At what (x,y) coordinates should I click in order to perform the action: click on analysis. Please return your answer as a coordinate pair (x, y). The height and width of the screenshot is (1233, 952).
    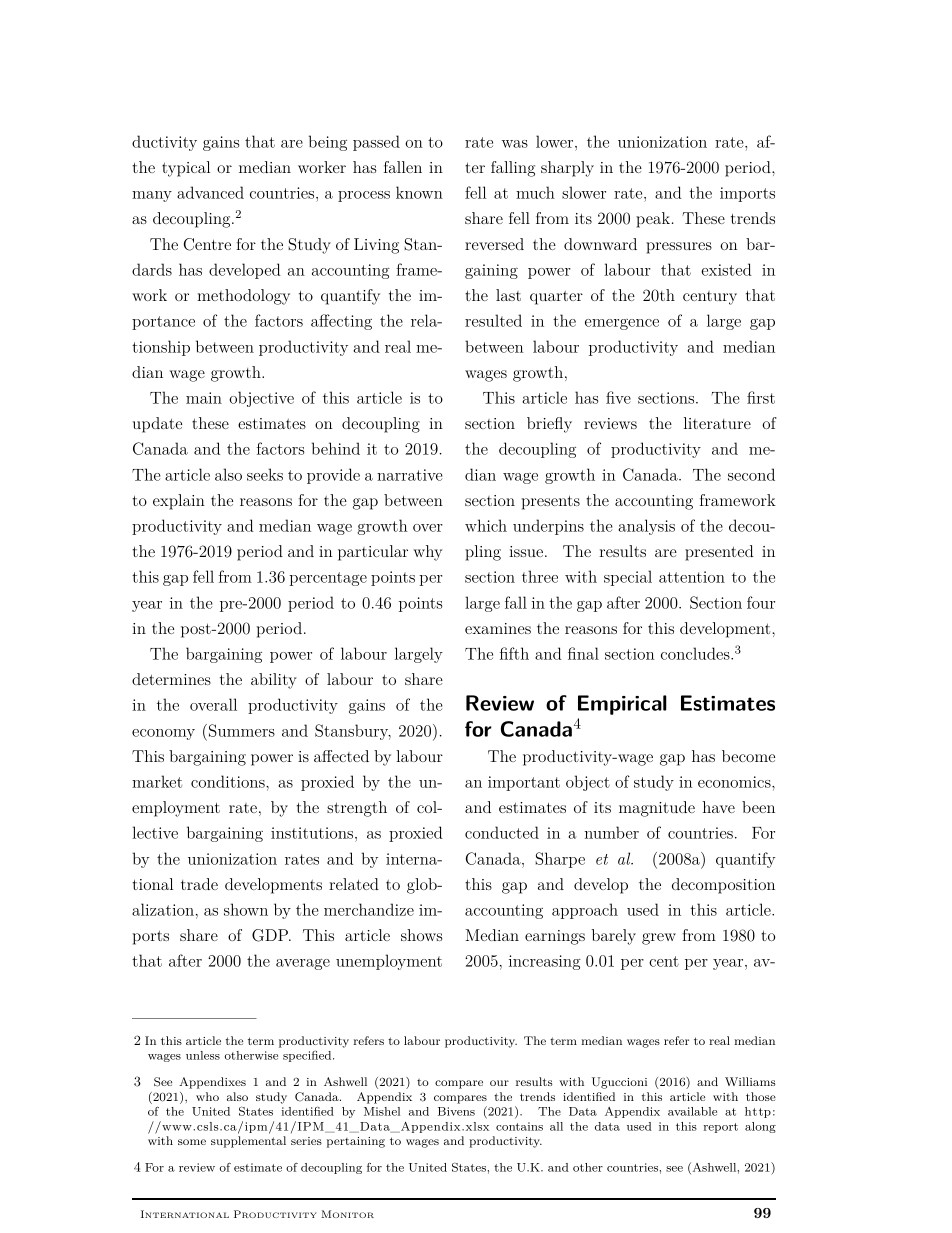
    Looking at the image, I should click on (646, 527).
